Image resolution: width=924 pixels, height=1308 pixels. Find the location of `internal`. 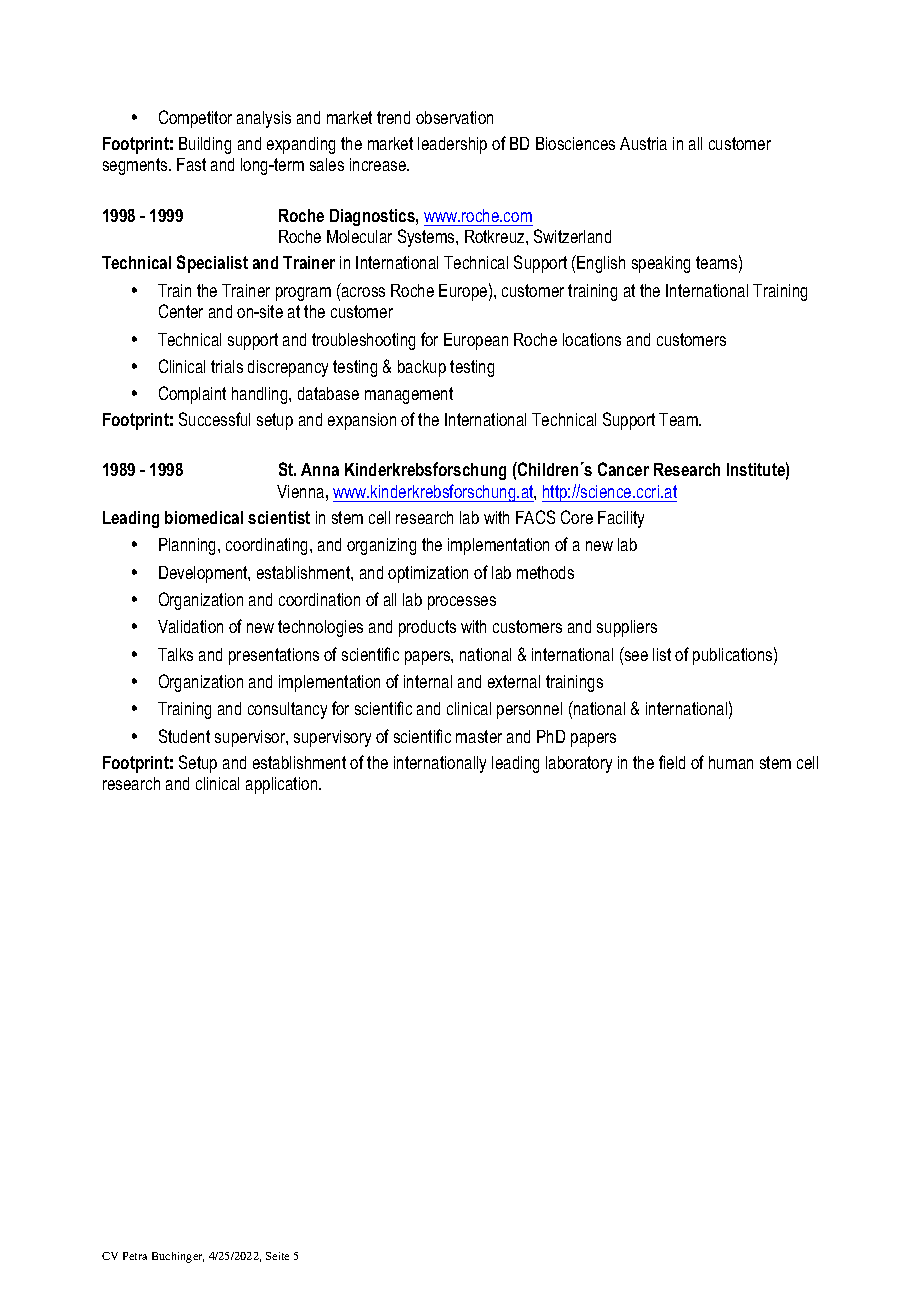

internal is located at coordinates (428, 681).
